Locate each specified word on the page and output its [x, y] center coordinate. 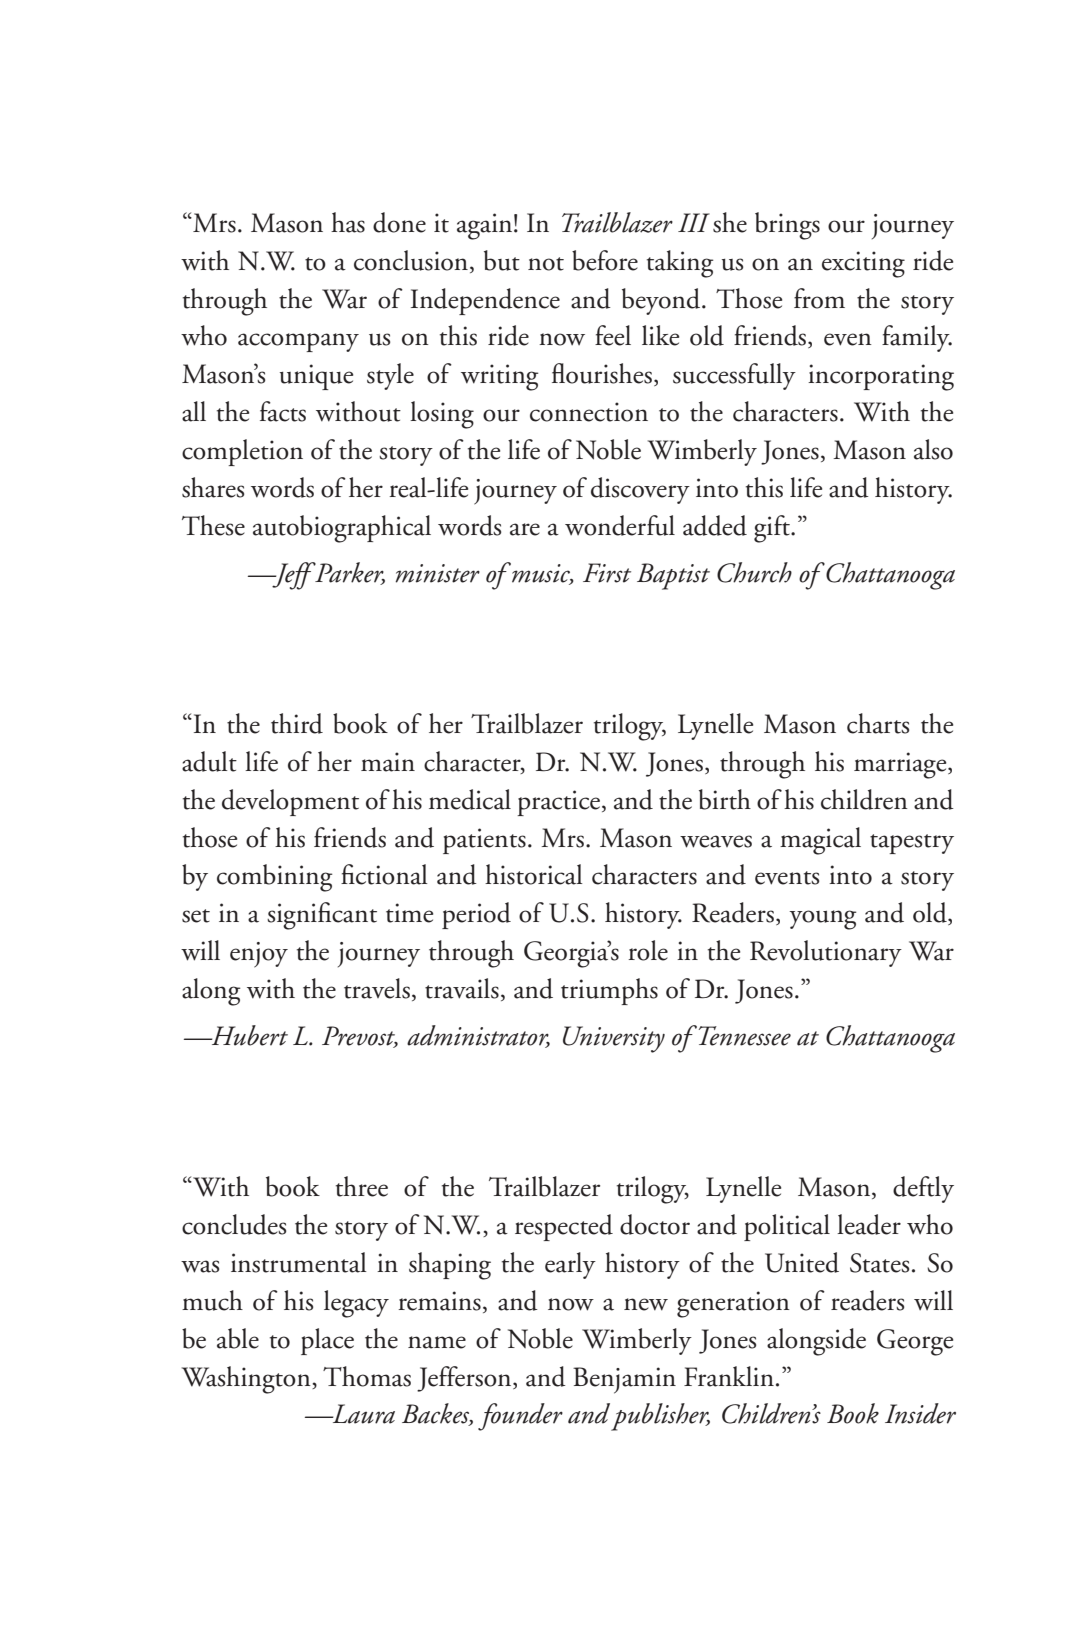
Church [754, 572]
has [348, 222]
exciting [863, 264]
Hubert [249, 1035]
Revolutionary [826, 953]
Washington [247, 1380]
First [607, 573]
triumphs [609, 991]
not [546, 264]
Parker [349, 573]
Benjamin [624, 1380]
